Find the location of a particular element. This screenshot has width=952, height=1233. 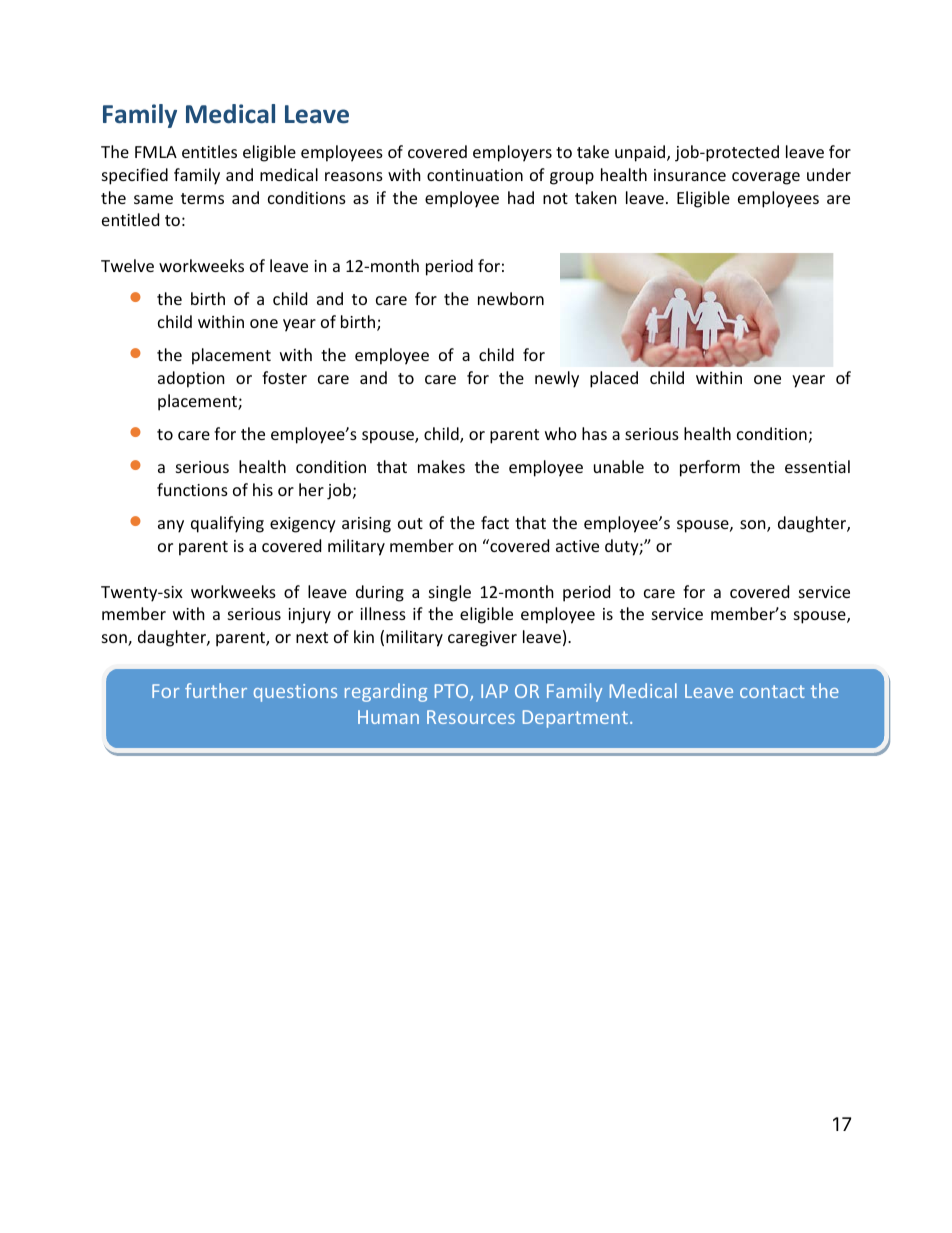

coverage is located at coordinates (766, 178).
